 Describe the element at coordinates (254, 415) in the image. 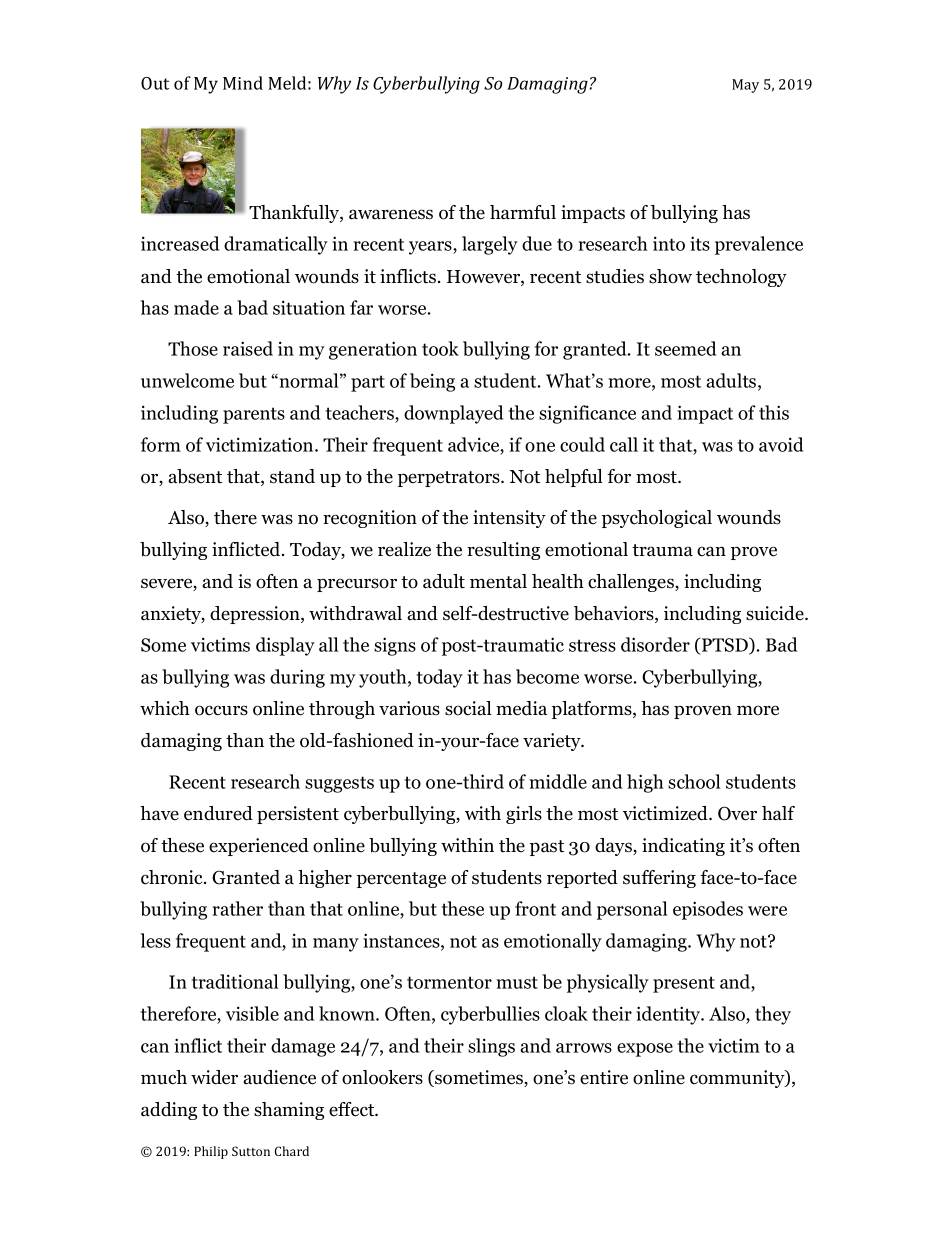

I see `parents` at that location.
